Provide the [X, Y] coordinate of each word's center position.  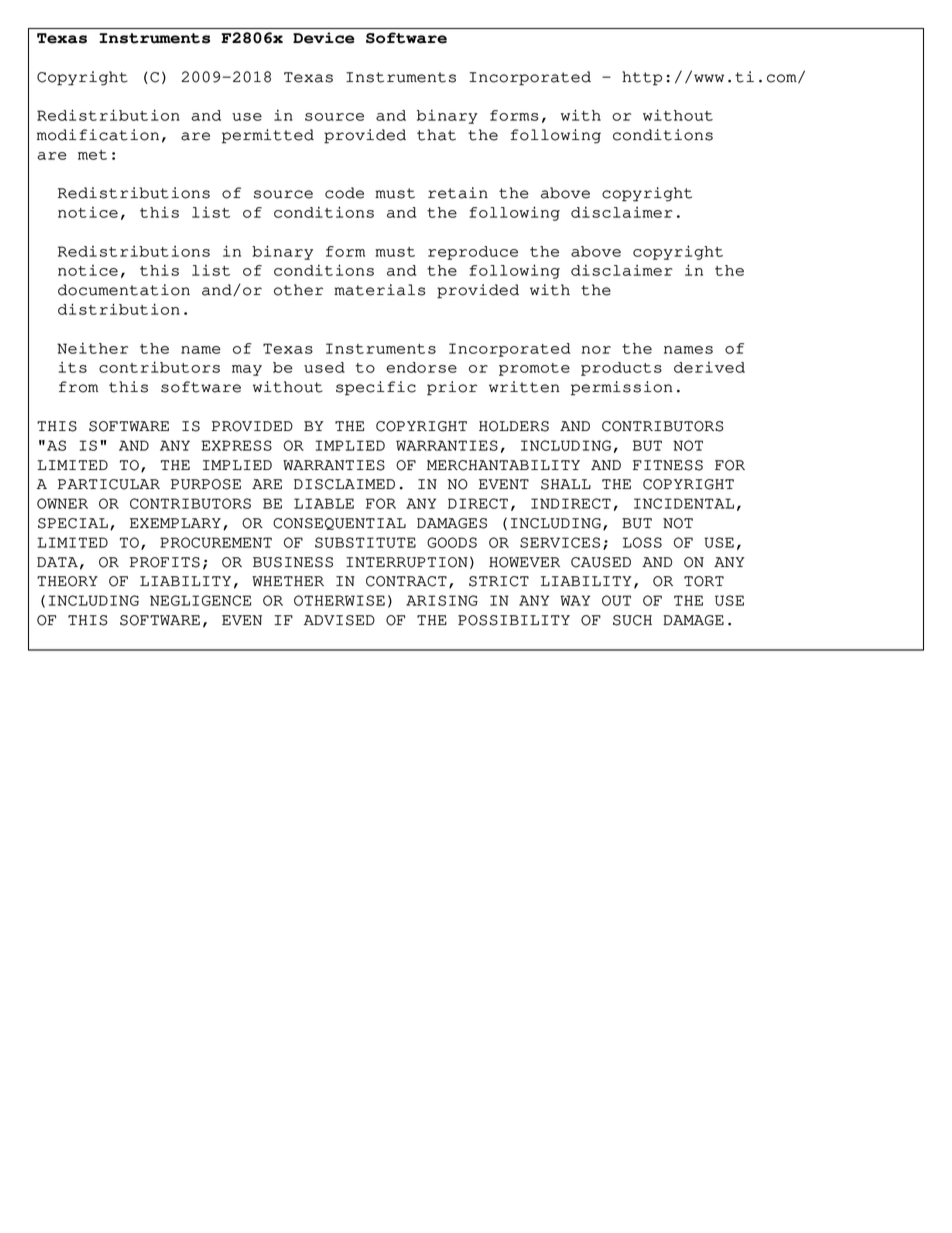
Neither [92, 348]
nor [596, 350]
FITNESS [668, 465]
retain [458, 193]
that [436, 135]
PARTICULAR [109, 484]
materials [379, 290]
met [92, 155]
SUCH [632, 620]
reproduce [473, 253]
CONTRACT [406, 581]
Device [323, 38]
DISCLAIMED [344, 484]
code [344, 193]
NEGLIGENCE [200, 600]
